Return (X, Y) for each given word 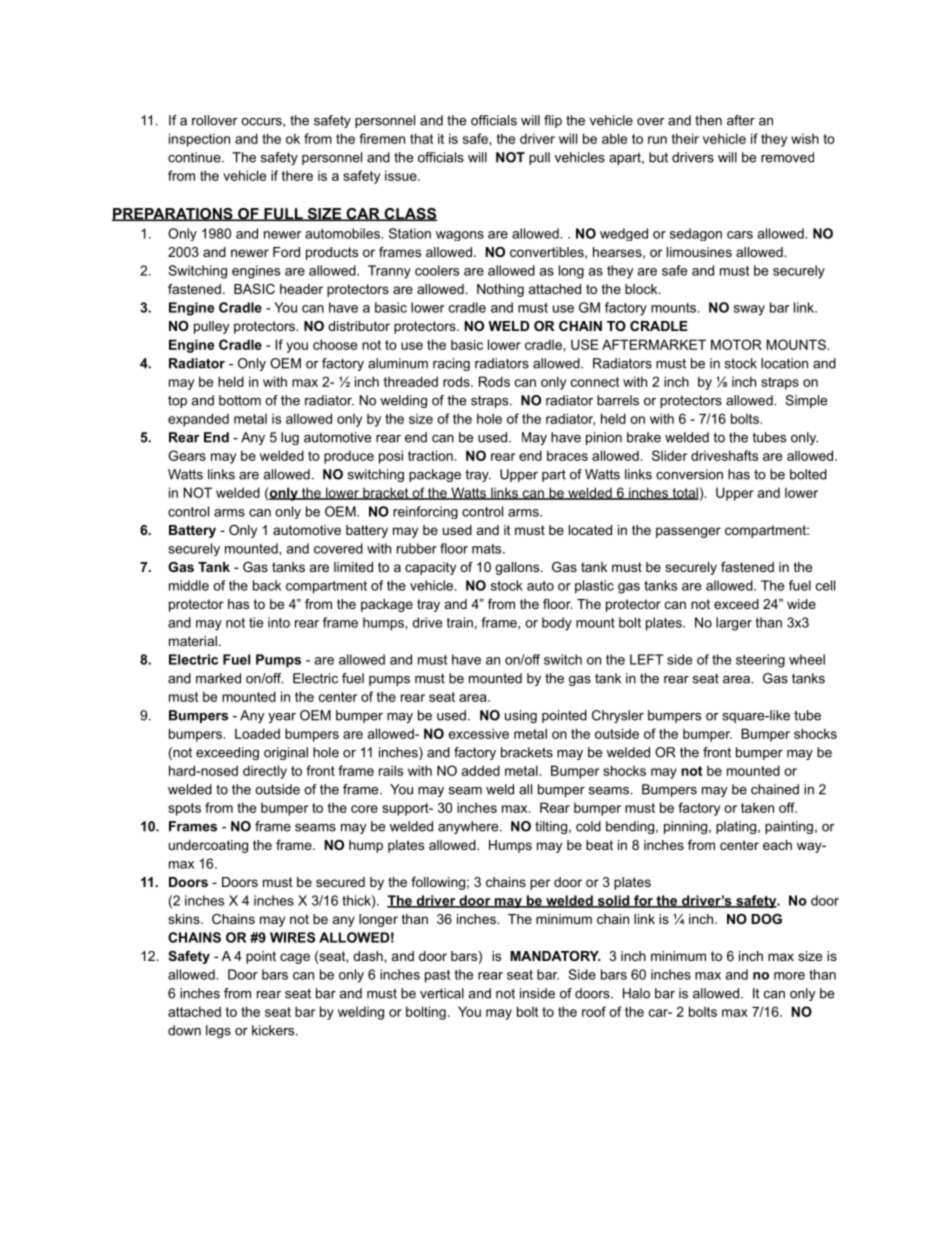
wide (801, 604)
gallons (518, 568)
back (267, 585)
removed (787, 157)
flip (553, 121)
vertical (442, 993)
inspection (199, 140)
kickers (274, 1030)
